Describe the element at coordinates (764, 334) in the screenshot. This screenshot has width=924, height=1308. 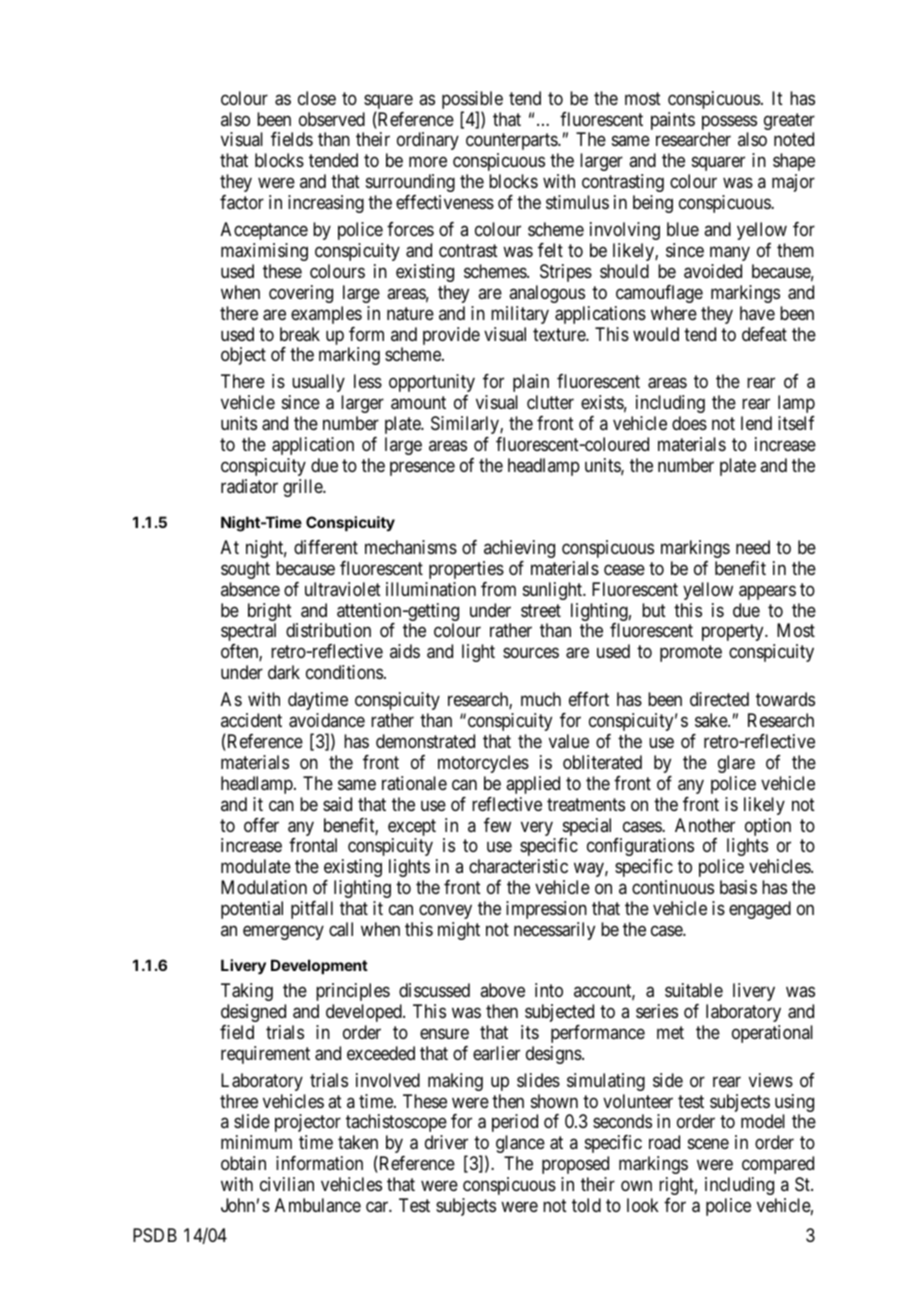
I see `defeat` at that location.
